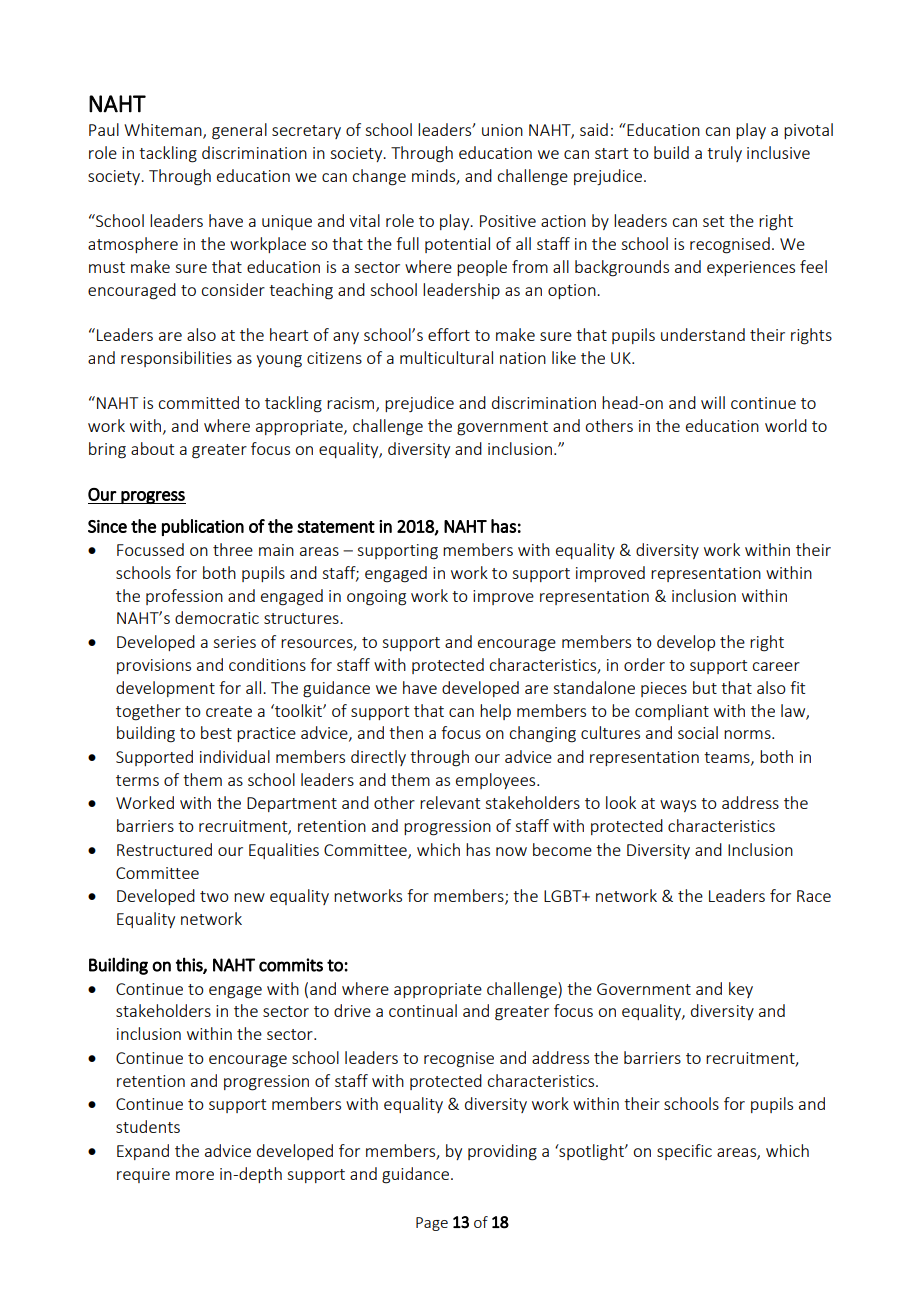  What do you see at coordinates (705, 687) in the page?
I see `but` at bounding box center [705, 687].
